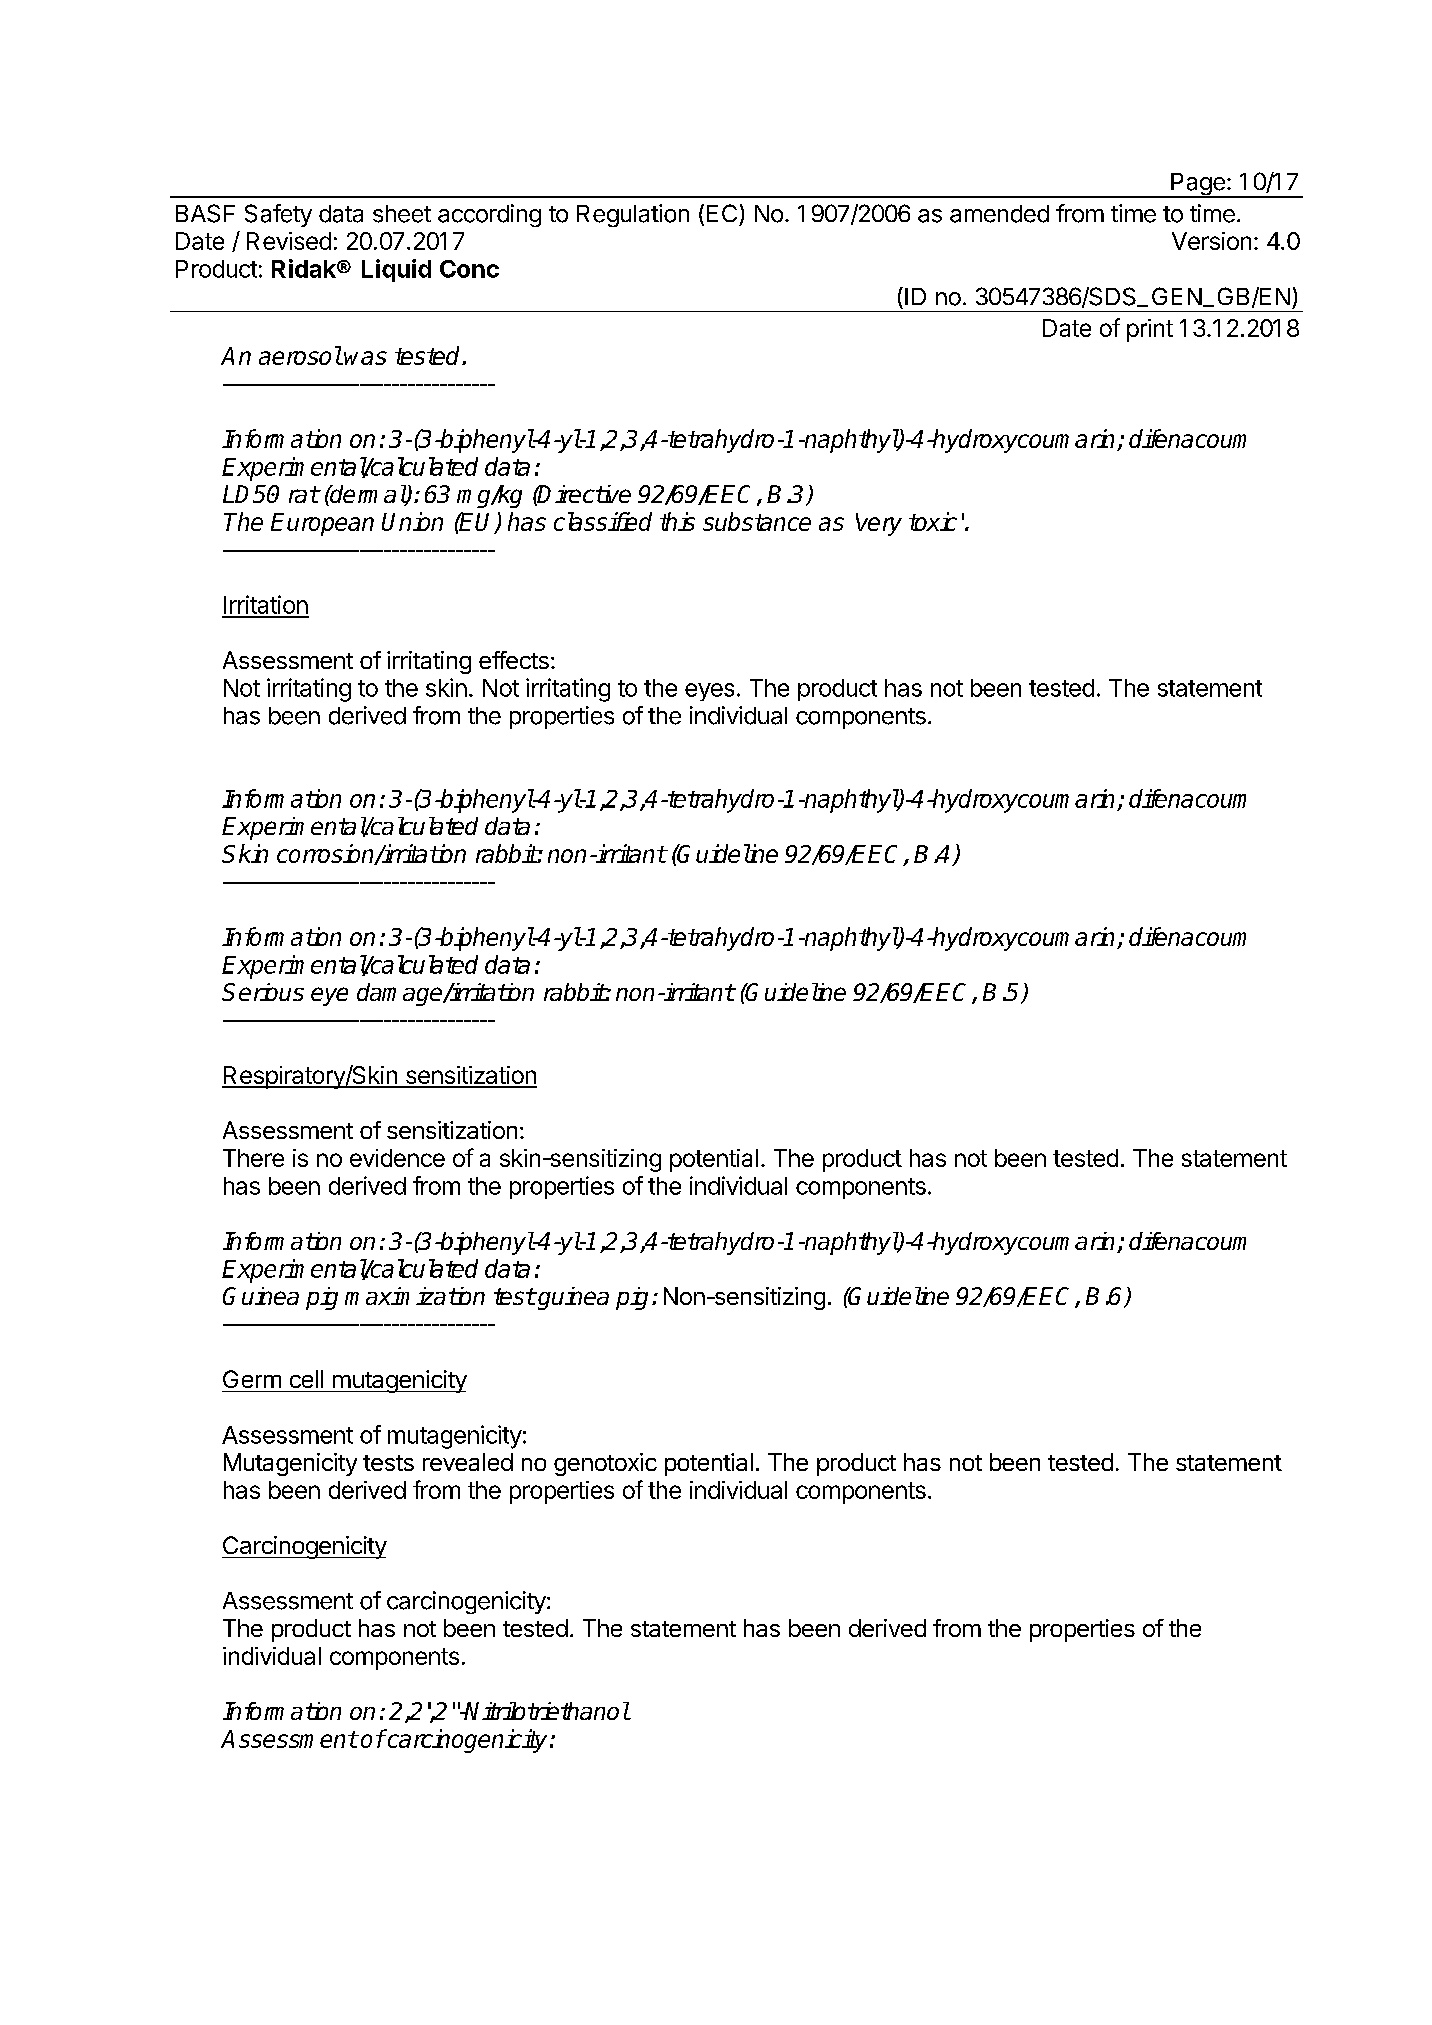 This document has width=1432, height=2025. What do you see at coordinates (306, 1379) in the document?
I see `cell` at bounding box center [306, 1379].
